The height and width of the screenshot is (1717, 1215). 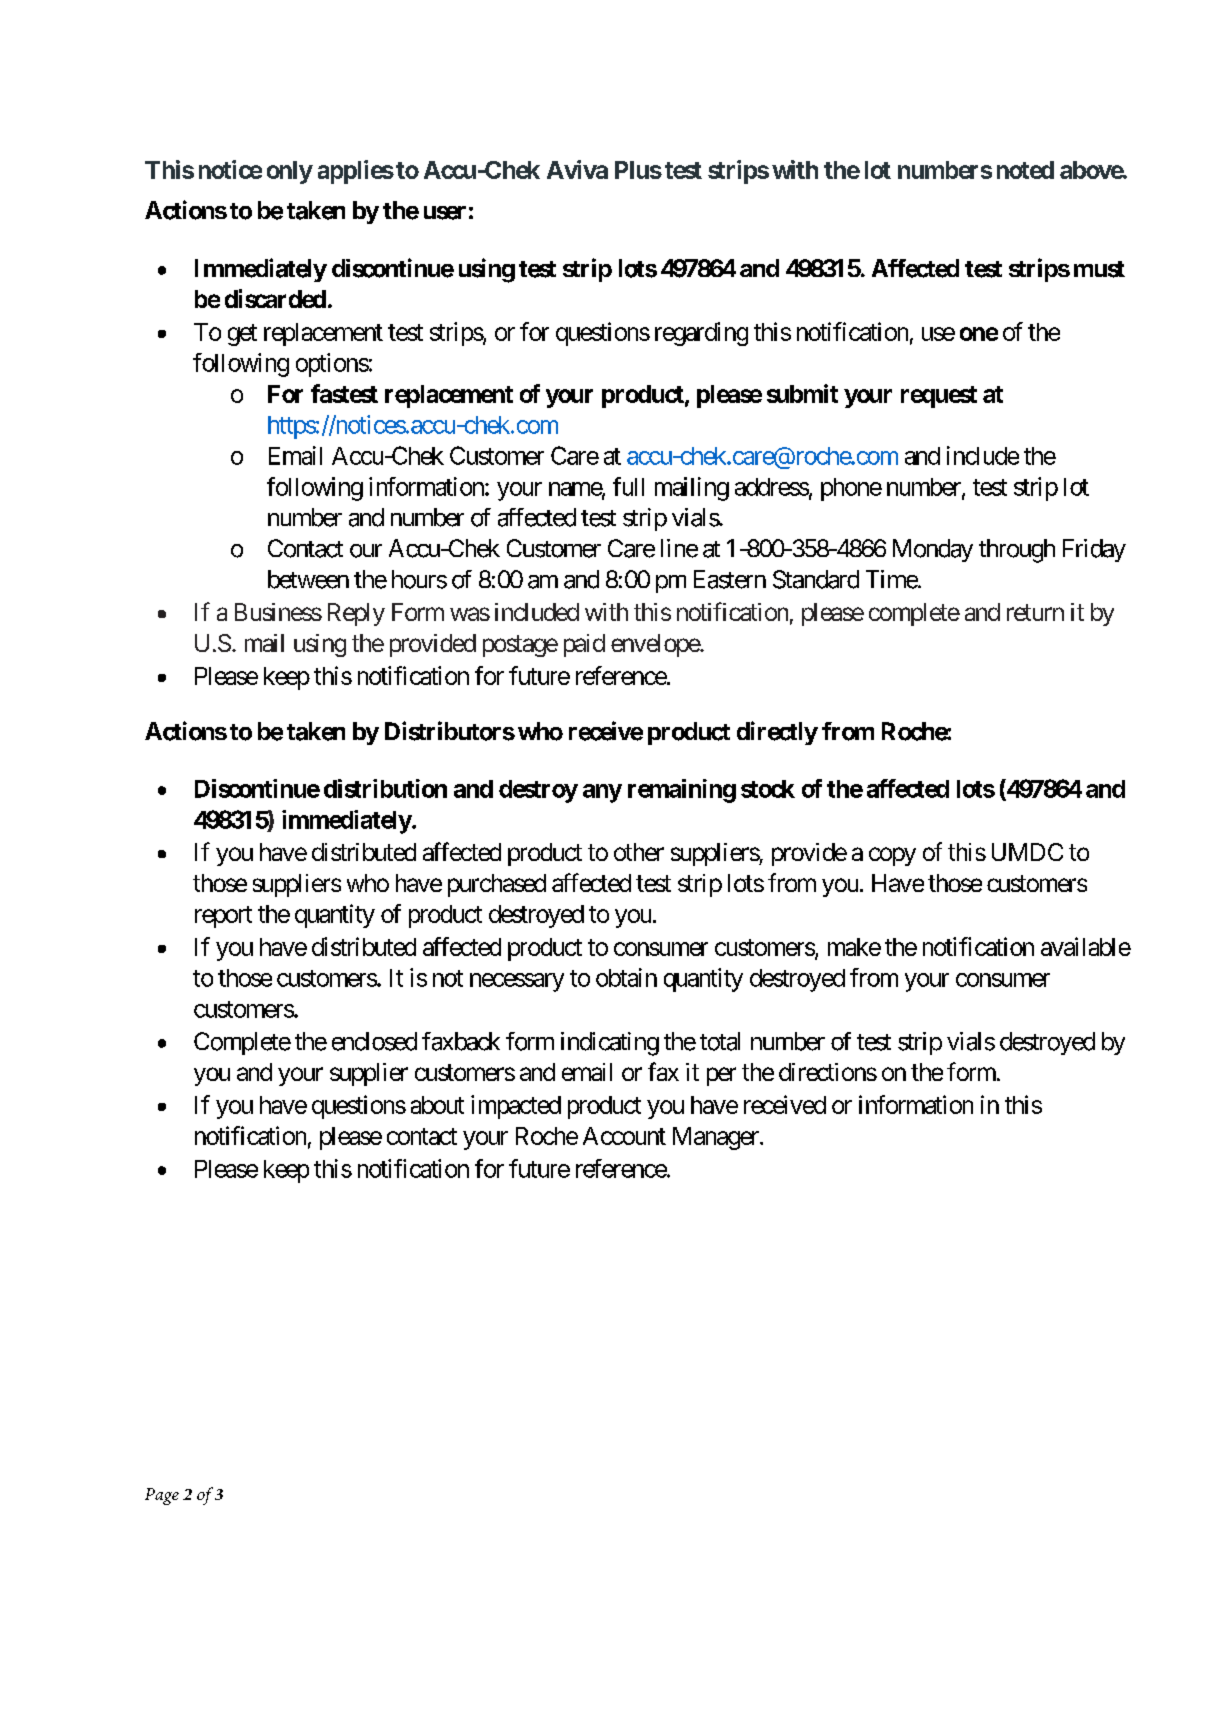 What do you see at coordinates (577, 169) in the screenshot?
I see `Aviva` at bounding box center [577, 169].
